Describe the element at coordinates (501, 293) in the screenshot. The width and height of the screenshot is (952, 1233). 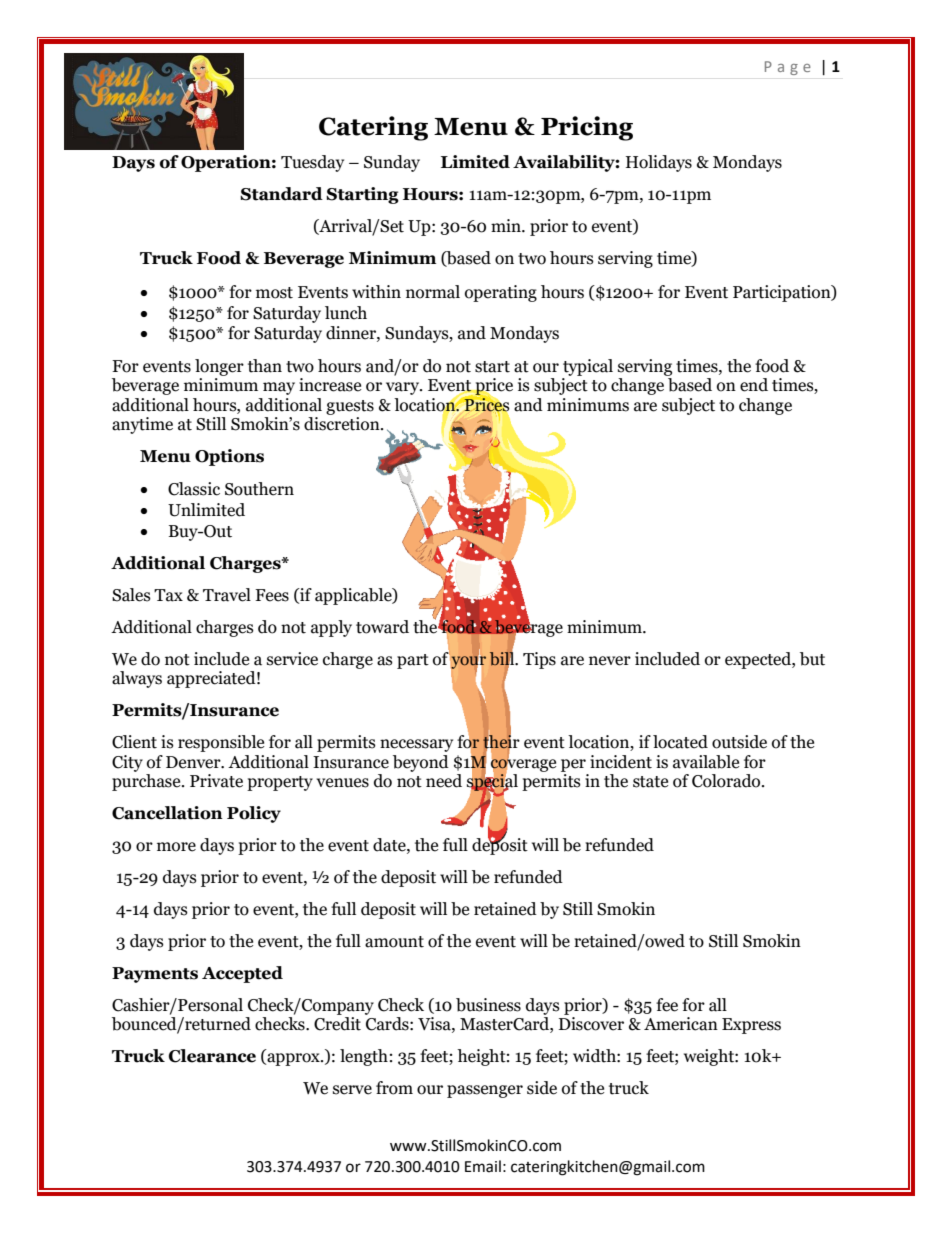
I see `operating` at that location.
